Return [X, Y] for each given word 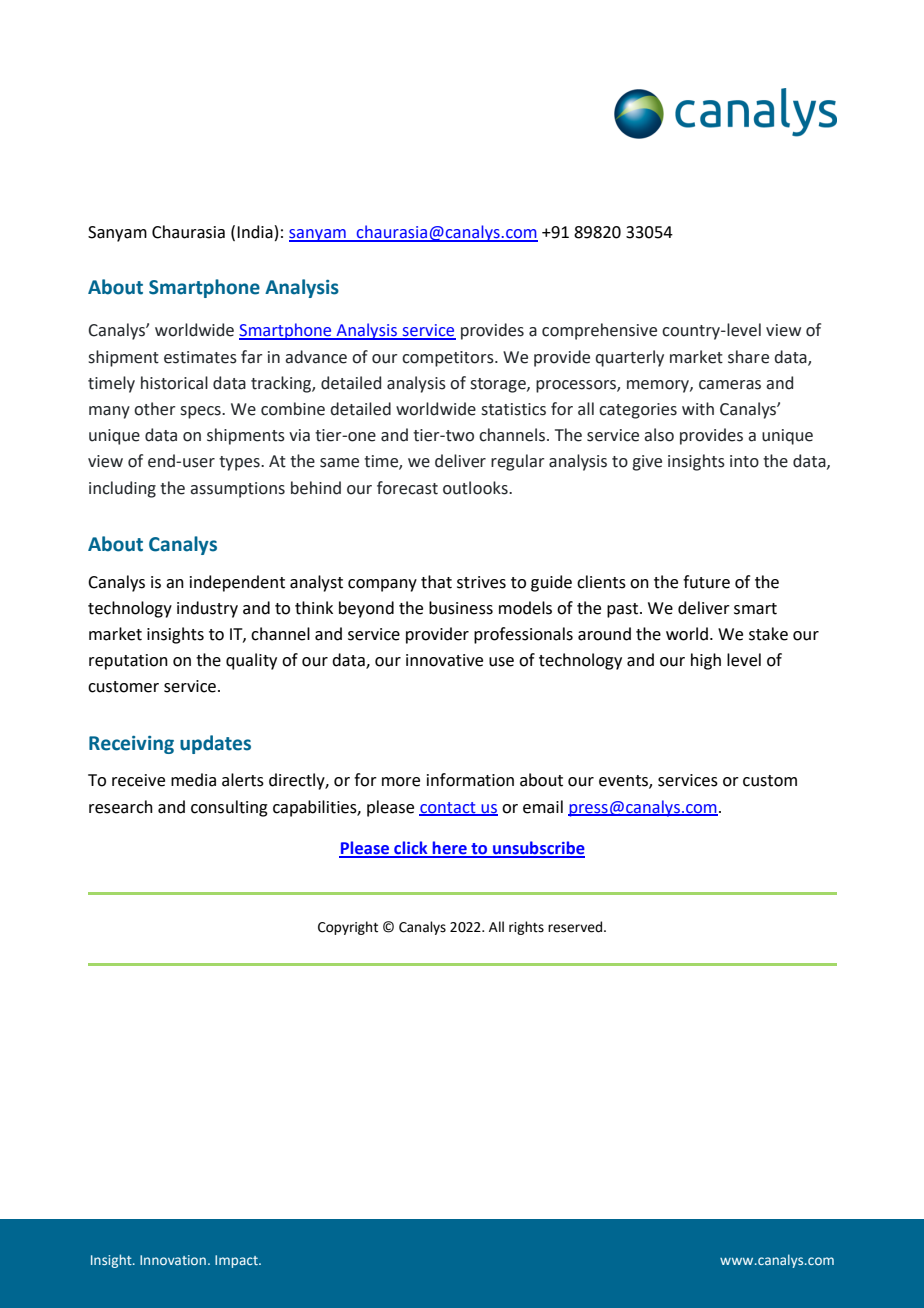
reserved [576, 927]
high [706, 661]
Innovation [173, 1260]
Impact [237, 1261]
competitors [449, 359]
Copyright [348, 928]
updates [215, 744]
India [255, 232]
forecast [407, 488]
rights [526, 928]
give [647, 463]
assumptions [237, 490]
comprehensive [599, 331]
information [470, 780]
